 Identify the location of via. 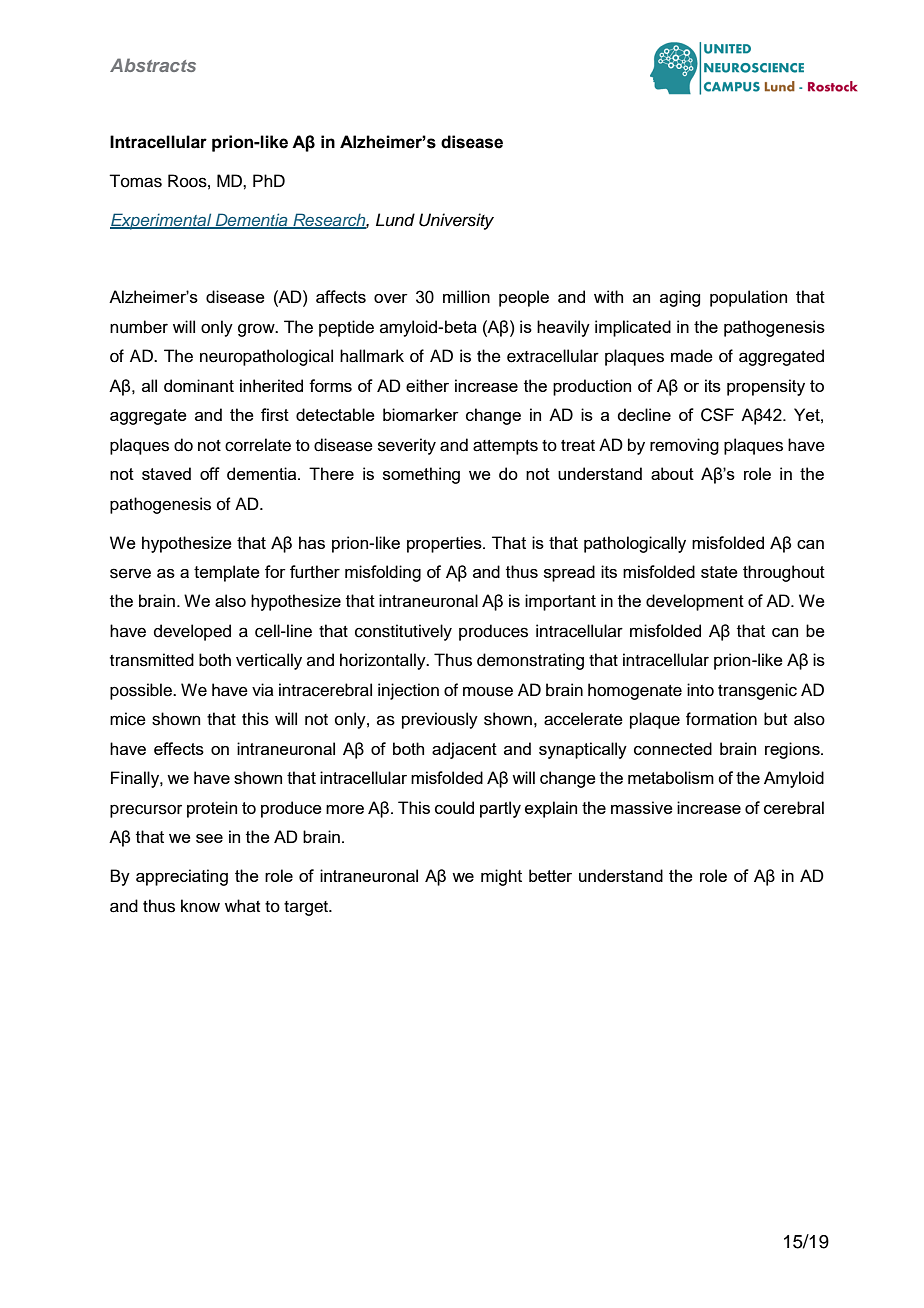
(263, 689).
